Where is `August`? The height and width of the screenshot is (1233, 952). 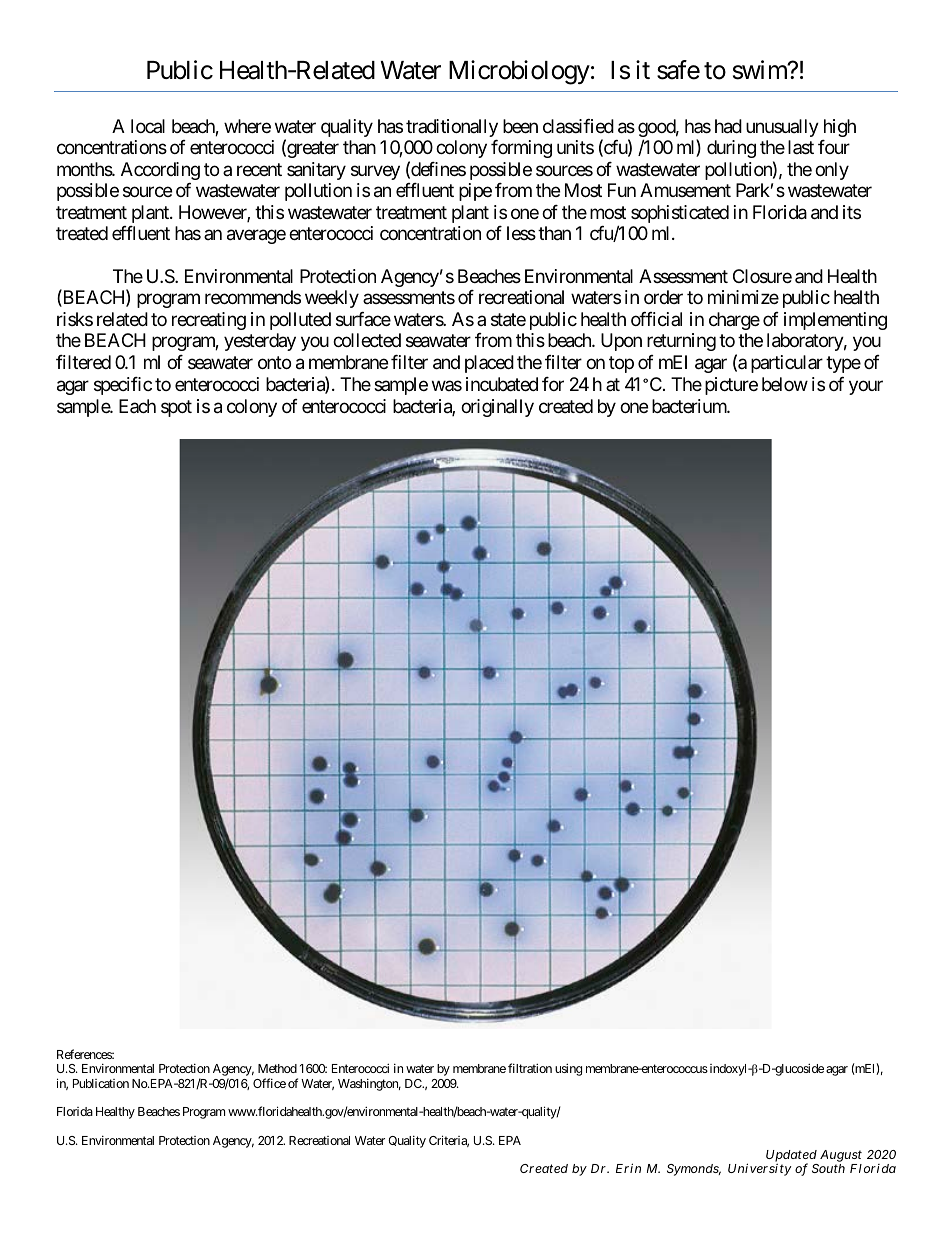 August is located at coordinates (840, 1157).
